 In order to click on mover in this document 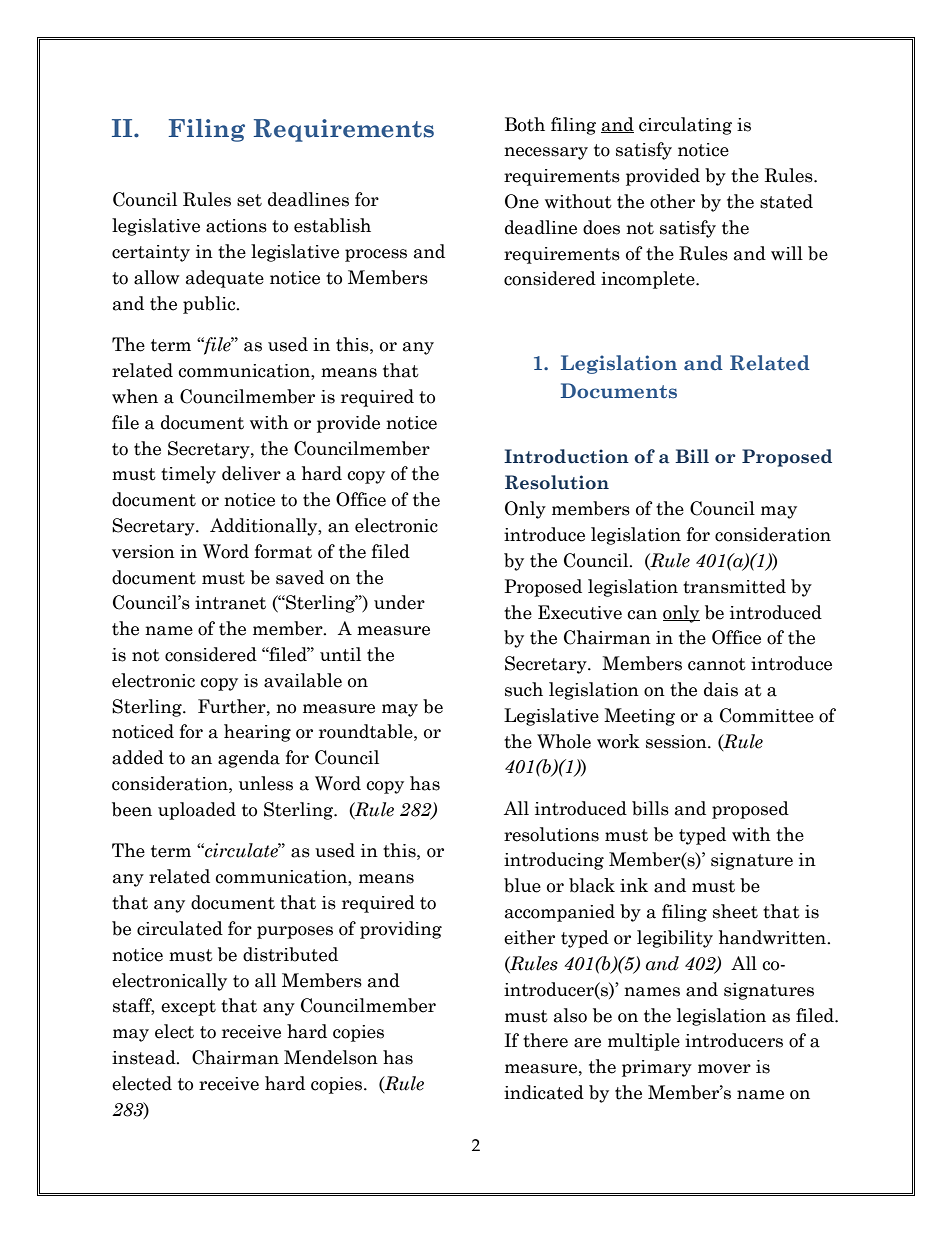, I will do `click(724, 1069)`.
